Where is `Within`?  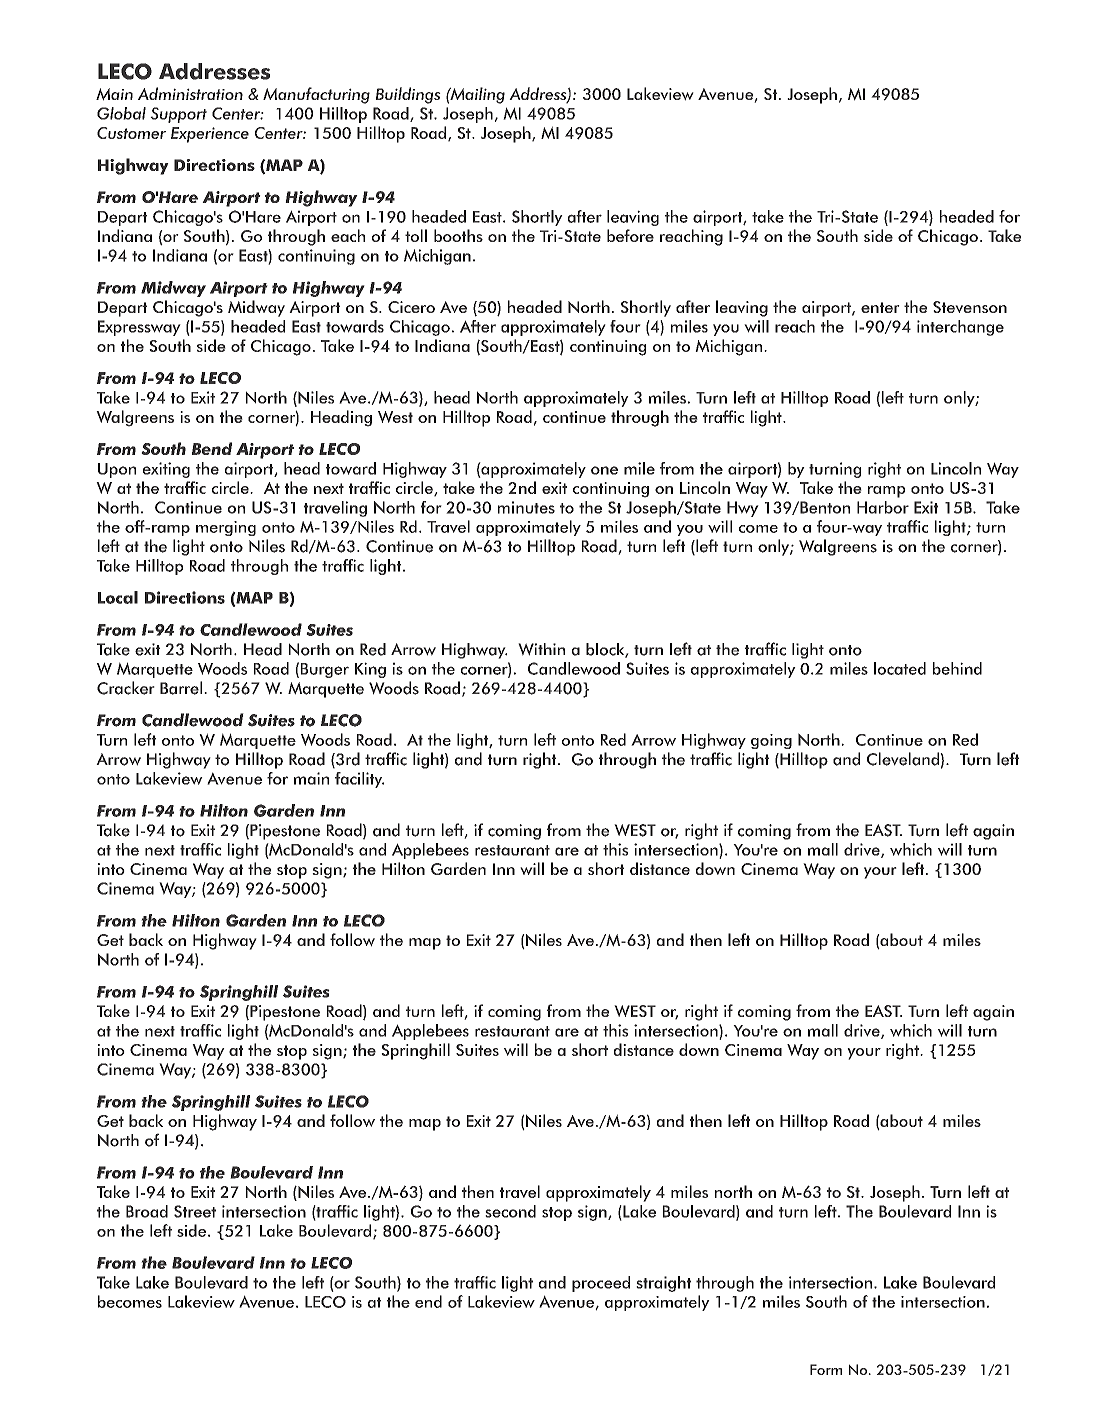 Within is located at coordinates (541, 649).
